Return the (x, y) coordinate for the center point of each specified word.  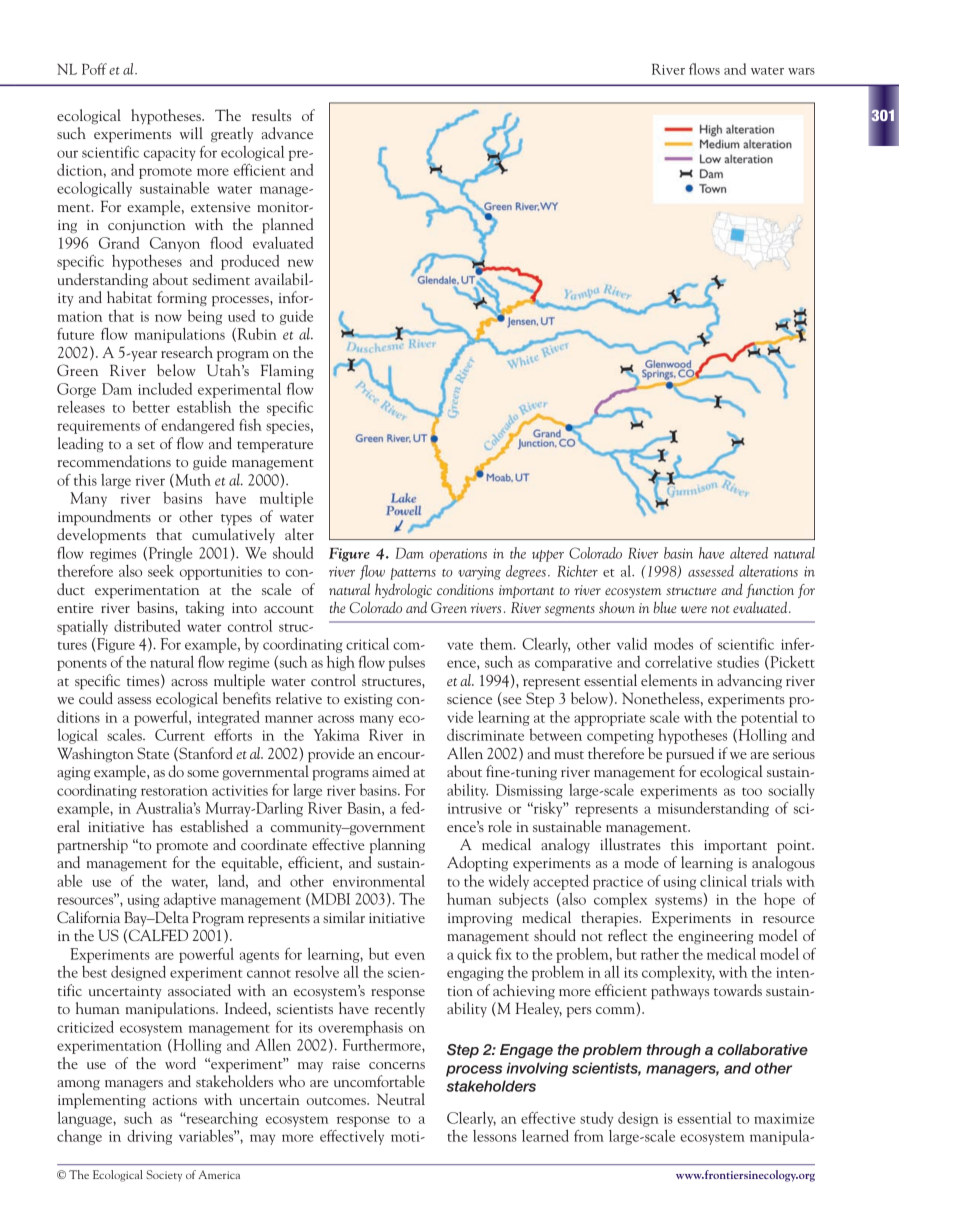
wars (801, 71)
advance (287, 133)
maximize (784, 1118)
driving (149, 1137)
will (191, 133)
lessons (495, 1136)
